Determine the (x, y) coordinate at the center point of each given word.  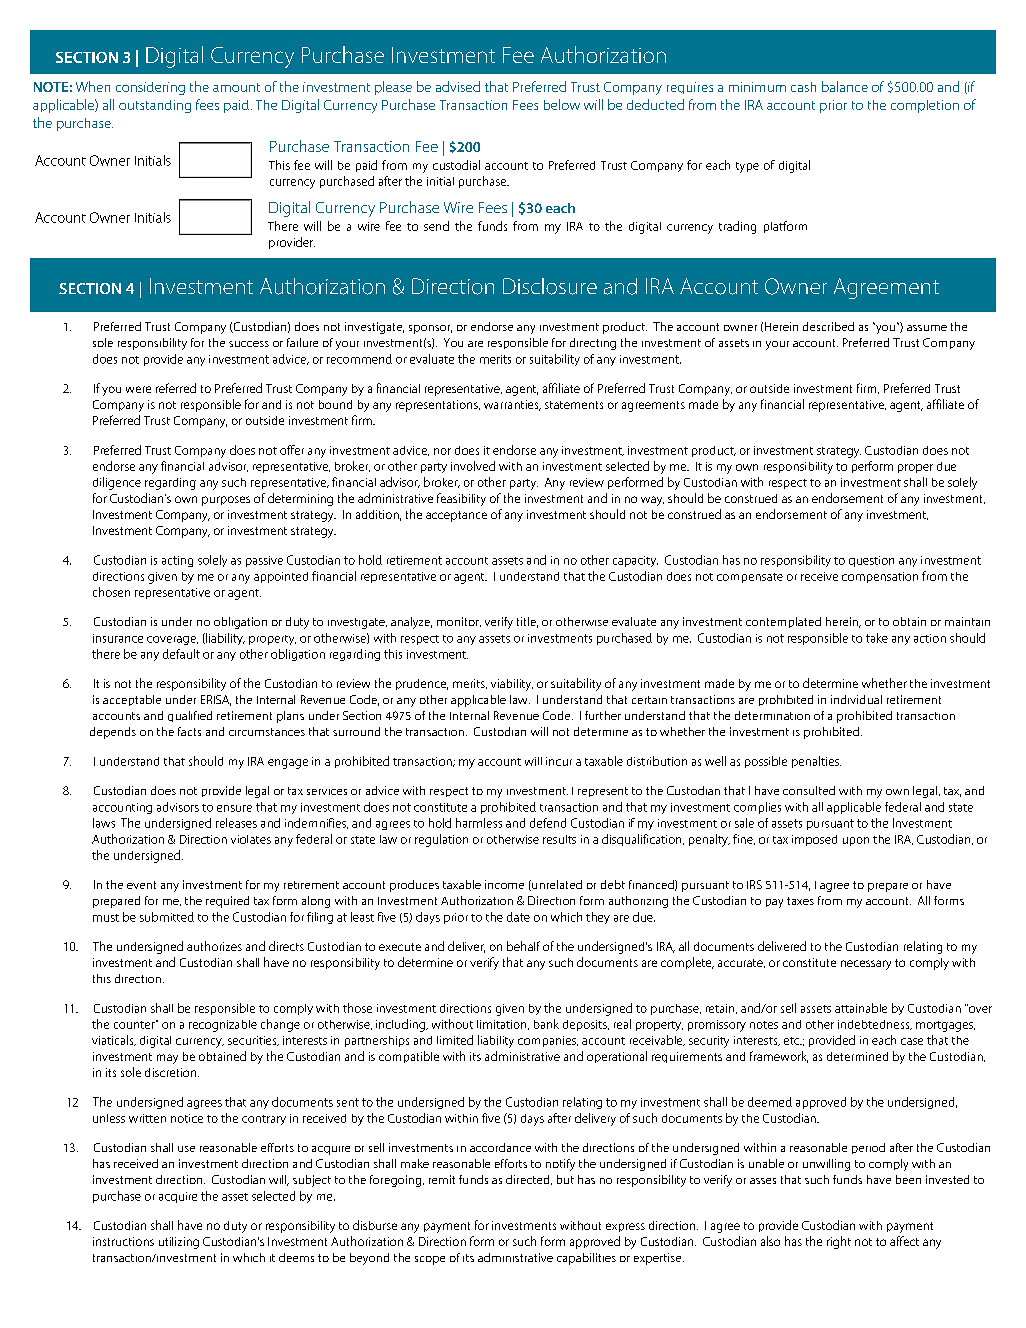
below (562, 104)
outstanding (155, 106)
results (559, 839)
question (871, 561)
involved (473, 466)
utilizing (179, 1243)
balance (845, 86)
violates (251, 839)
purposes (226, 501)
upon (856, 841)
